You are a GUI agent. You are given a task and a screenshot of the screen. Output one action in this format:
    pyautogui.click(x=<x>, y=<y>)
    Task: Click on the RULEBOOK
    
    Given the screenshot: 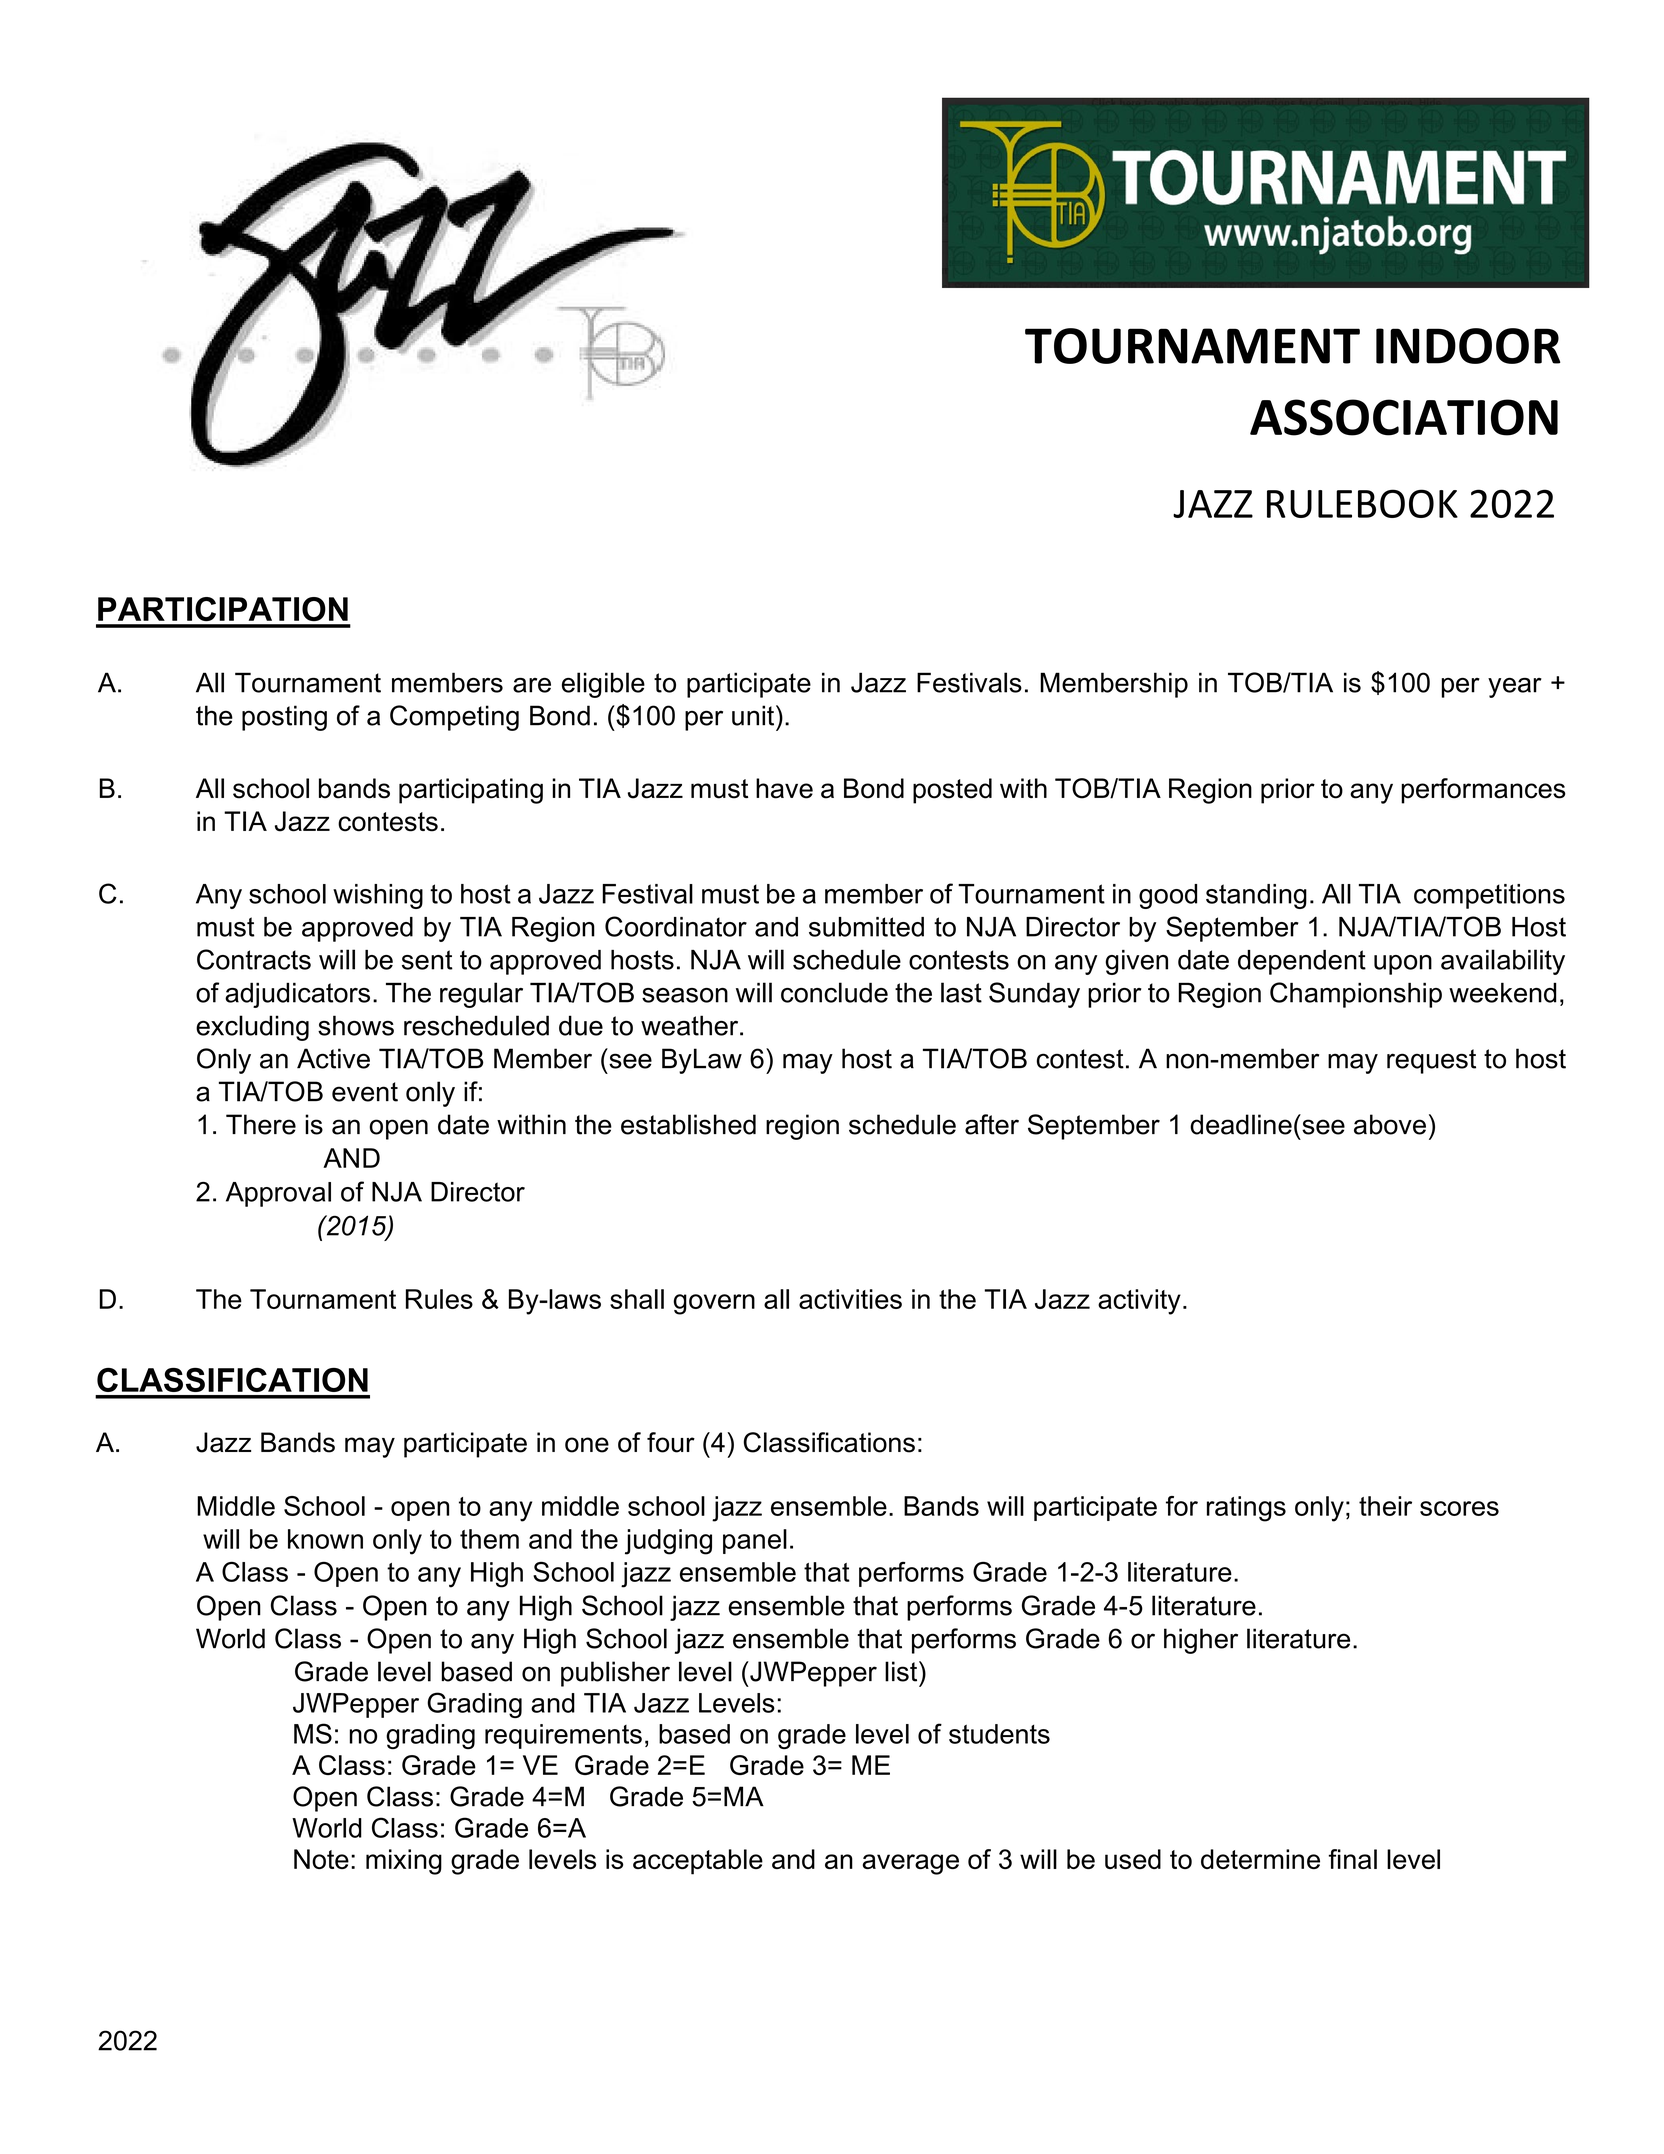 What is the action you would take?
    pyautogui.click(x=1362, y=503)
